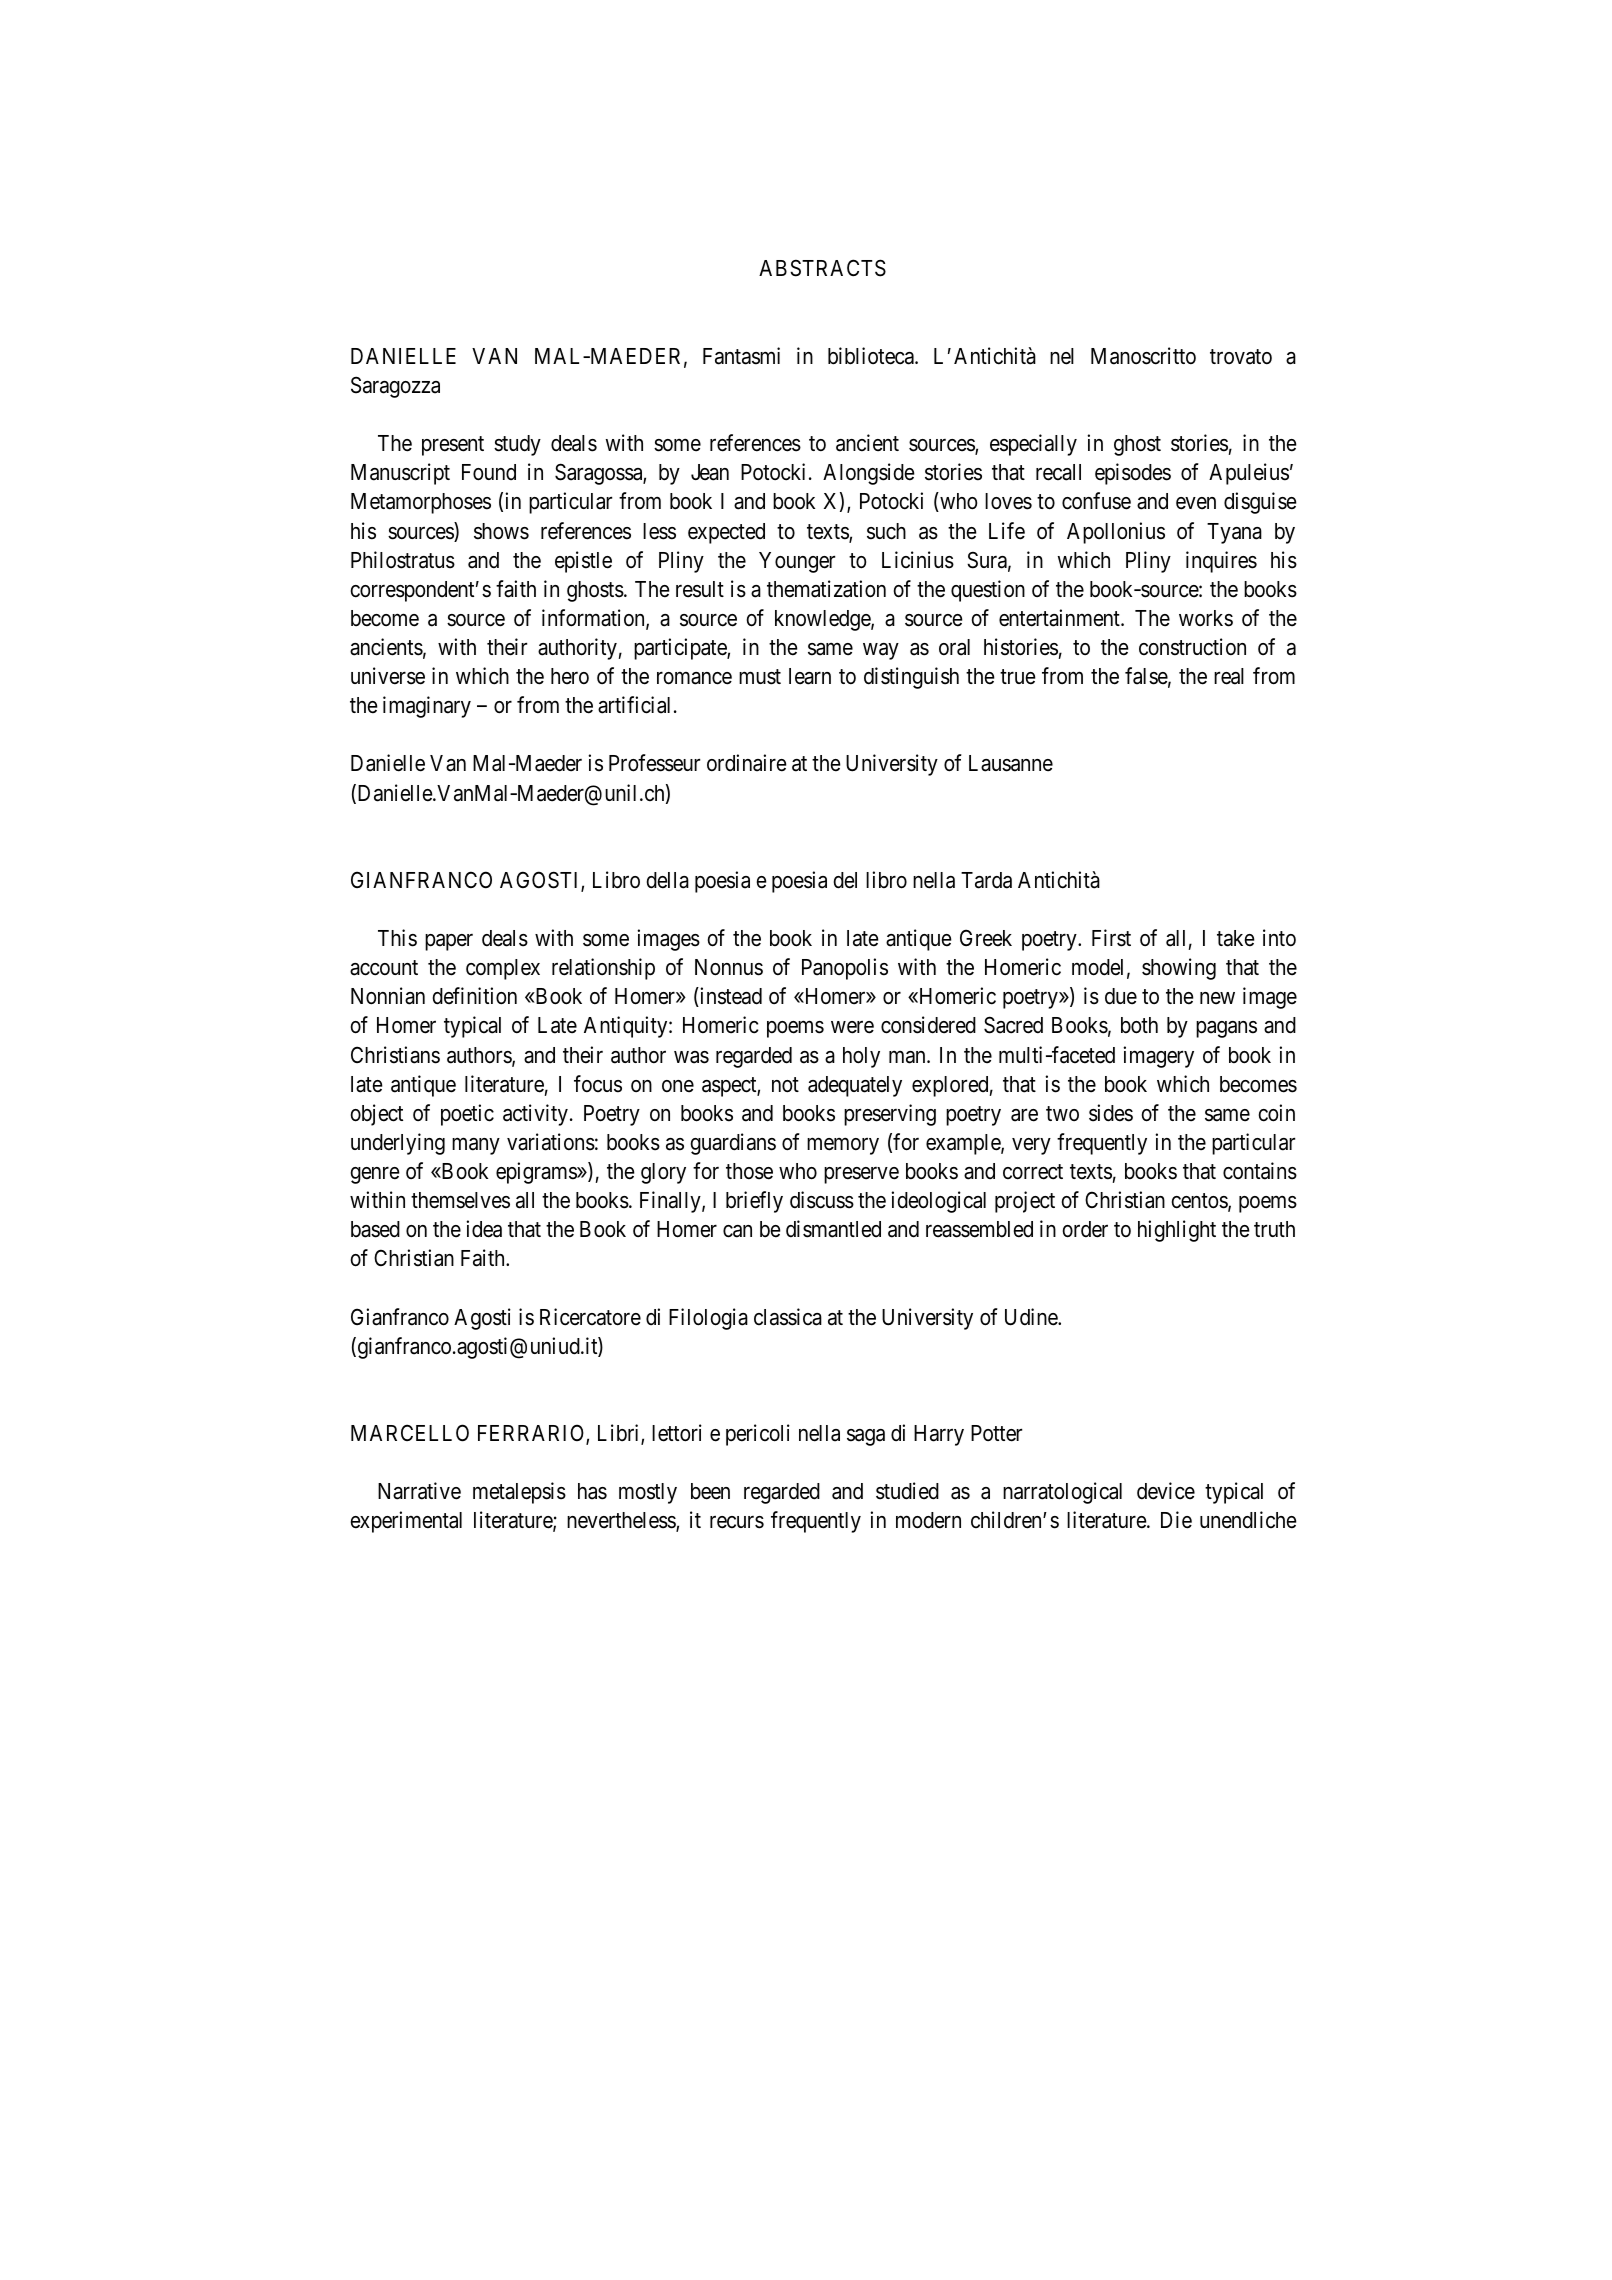 The width and height of the image is (1612, 2280). I want to click on imaginary, so click(427, 707).
